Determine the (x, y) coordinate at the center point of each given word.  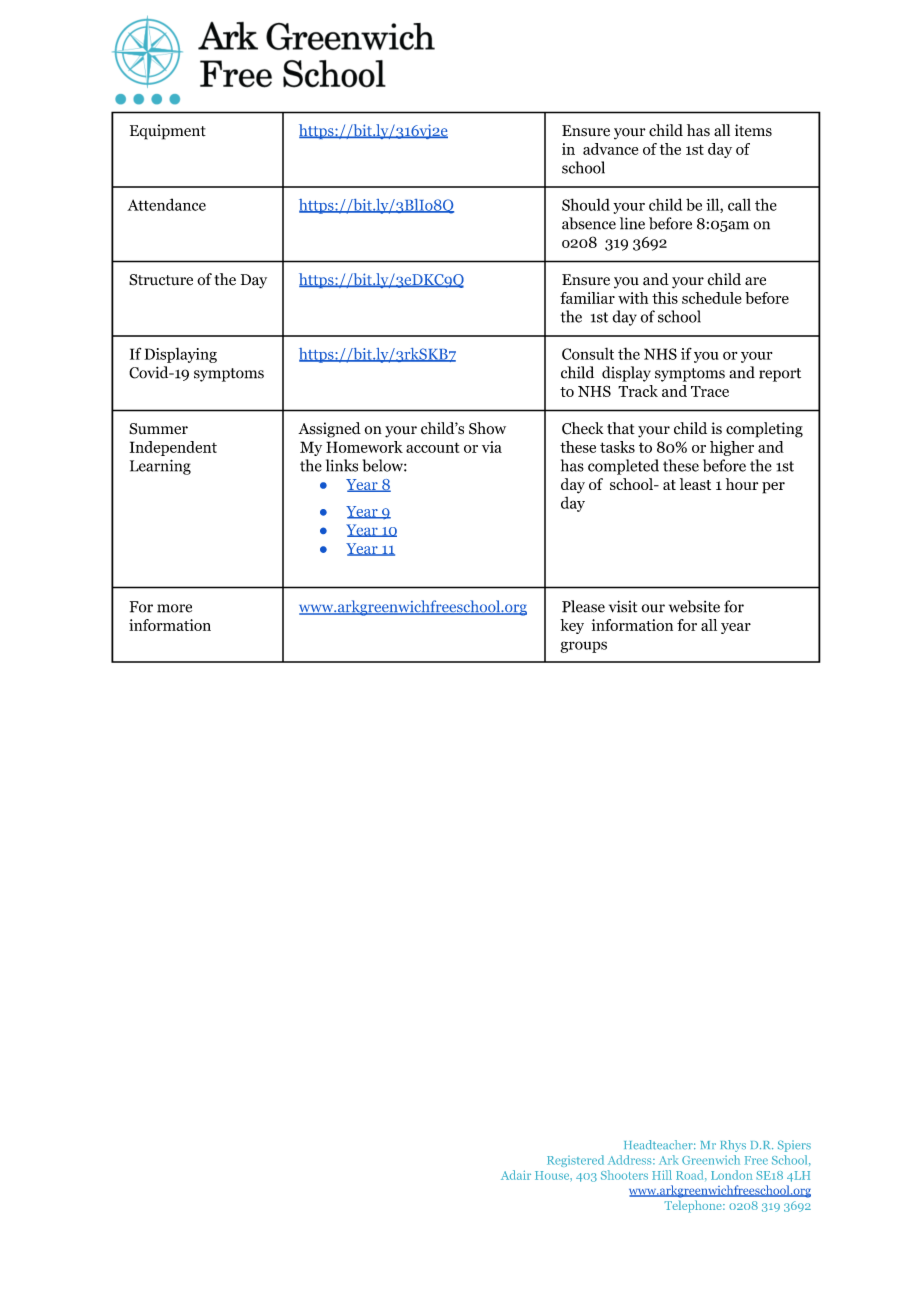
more (174, 608)
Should (586, 204)
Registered (575, 1161)
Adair (516, 1175)
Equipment (168, 132)
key (572, 626)
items (753, 130)
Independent (173, 448)
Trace (710, 391)
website (694, 606)
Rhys (733, 1146)
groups (584, 647)
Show (487, 428)
